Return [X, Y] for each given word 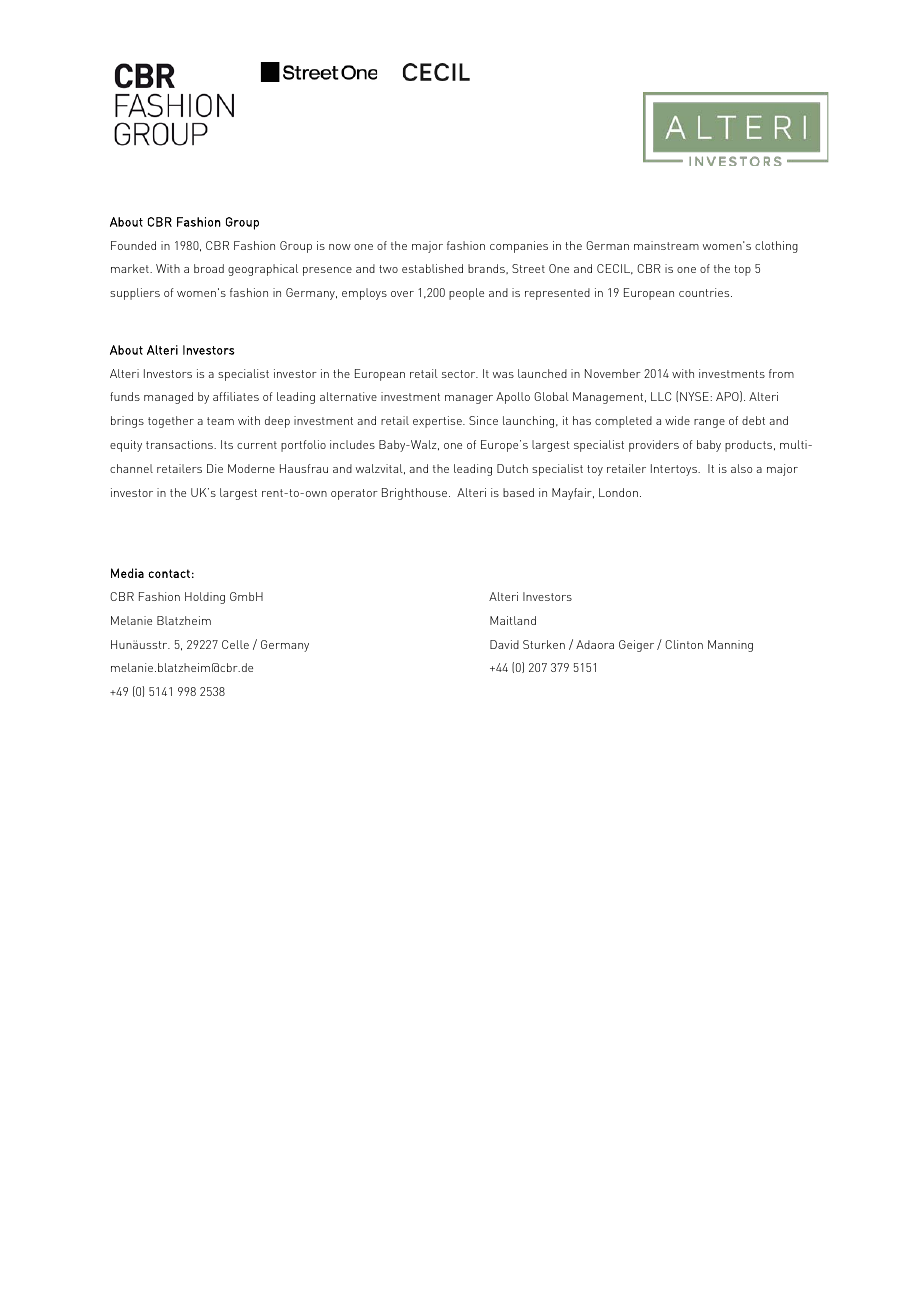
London [618, 492]
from [781, 373]
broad [209, 268]
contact [169, 573]
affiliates [236, 396]
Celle [235, 644]
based [518, 492]
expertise [438, 422]
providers [654, 446]
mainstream [666, 245]
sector [460, 374]
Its [227, 444]
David [504, 644]
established [432, 268]
